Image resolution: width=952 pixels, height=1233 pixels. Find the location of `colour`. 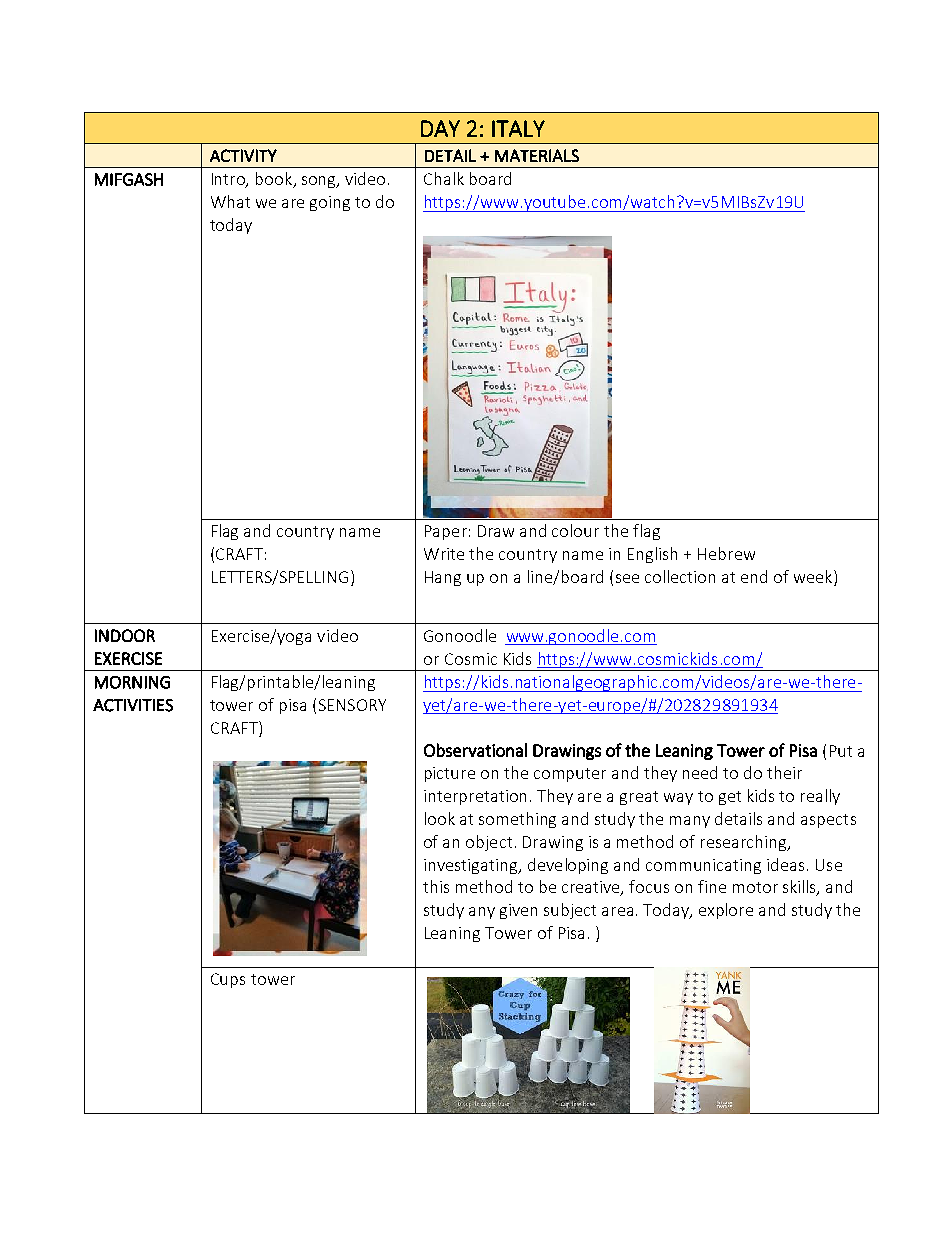

colour is located at coordinates (575, 530).
